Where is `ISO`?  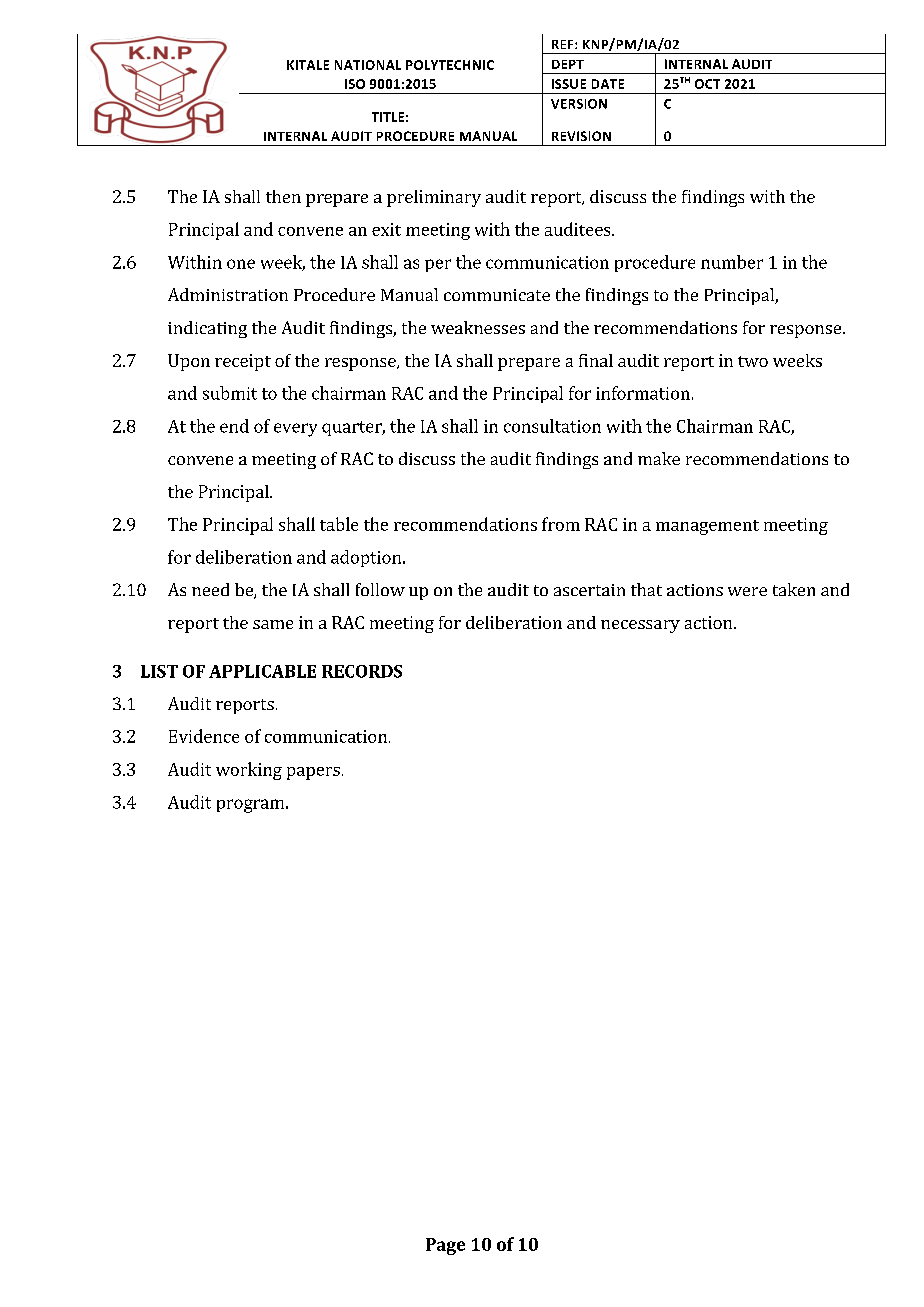
ISO is located at coordinates (355, 84).
